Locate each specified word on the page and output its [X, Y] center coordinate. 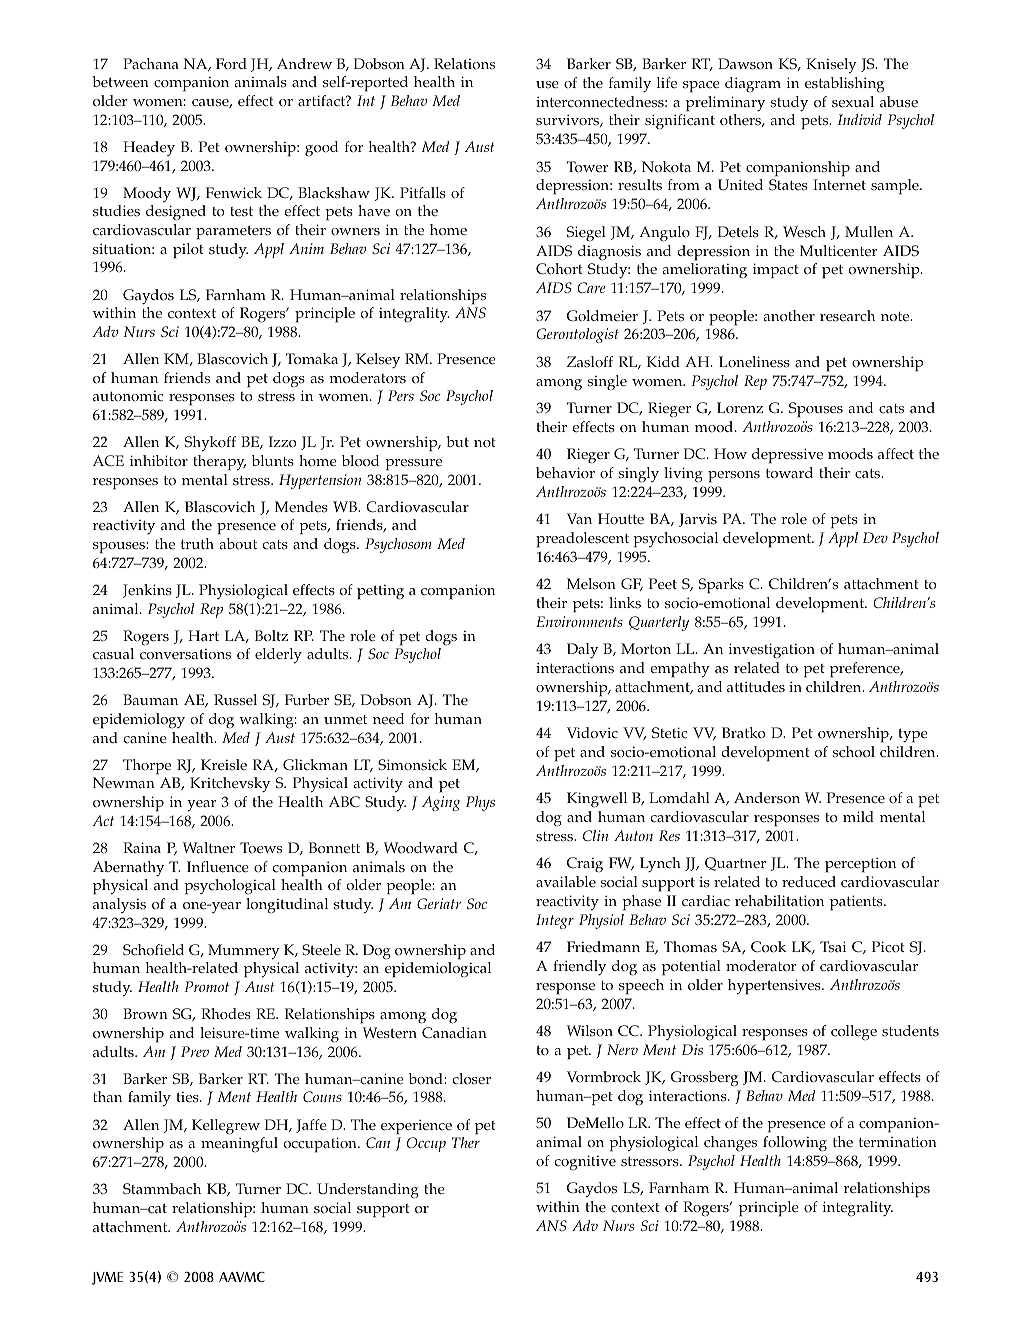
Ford [231, 64]
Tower [587, 167]
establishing [844, 84]
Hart [203, 635]
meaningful [239, 1144]
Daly [582, 650]
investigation [772, 651]
